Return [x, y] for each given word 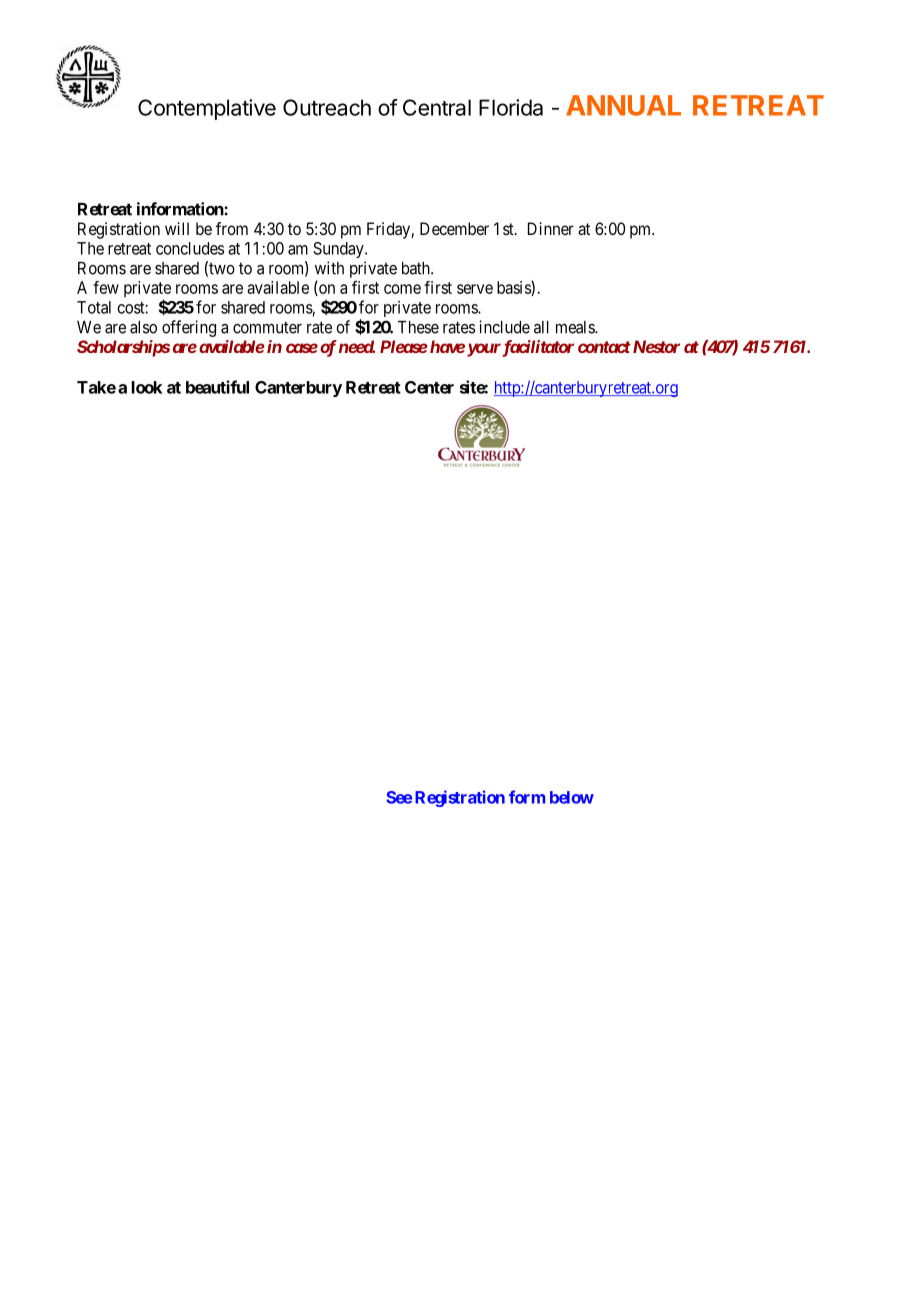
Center [429, 387]
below [572, 797]
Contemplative [207, 109]
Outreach [327, 107]
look [147, 387]
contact [604, 347]
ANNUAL [623, 105]
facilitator [537, 348]
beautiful [217, 387]
